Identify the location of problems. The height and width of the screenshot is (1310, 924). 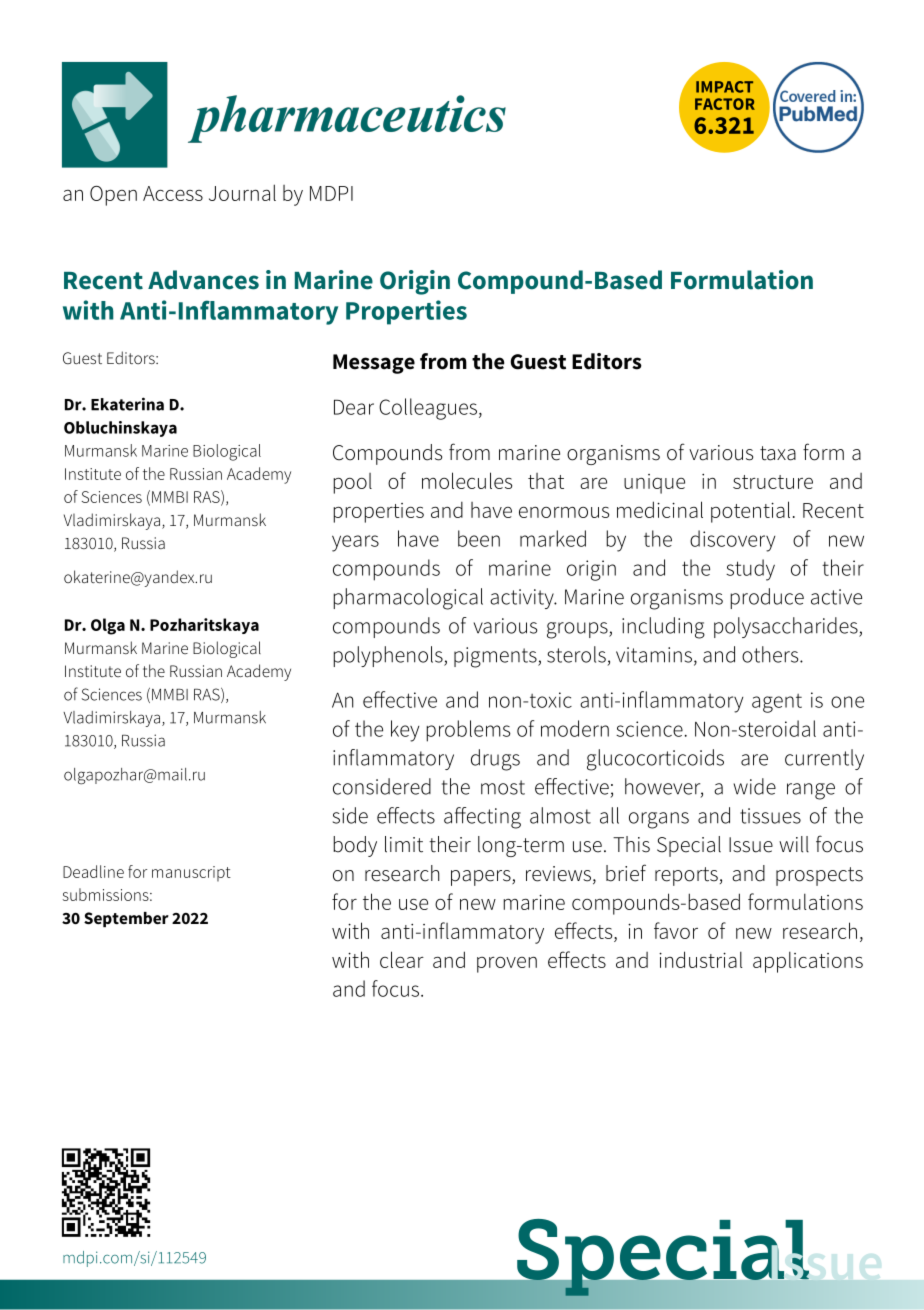
(468, 731).
